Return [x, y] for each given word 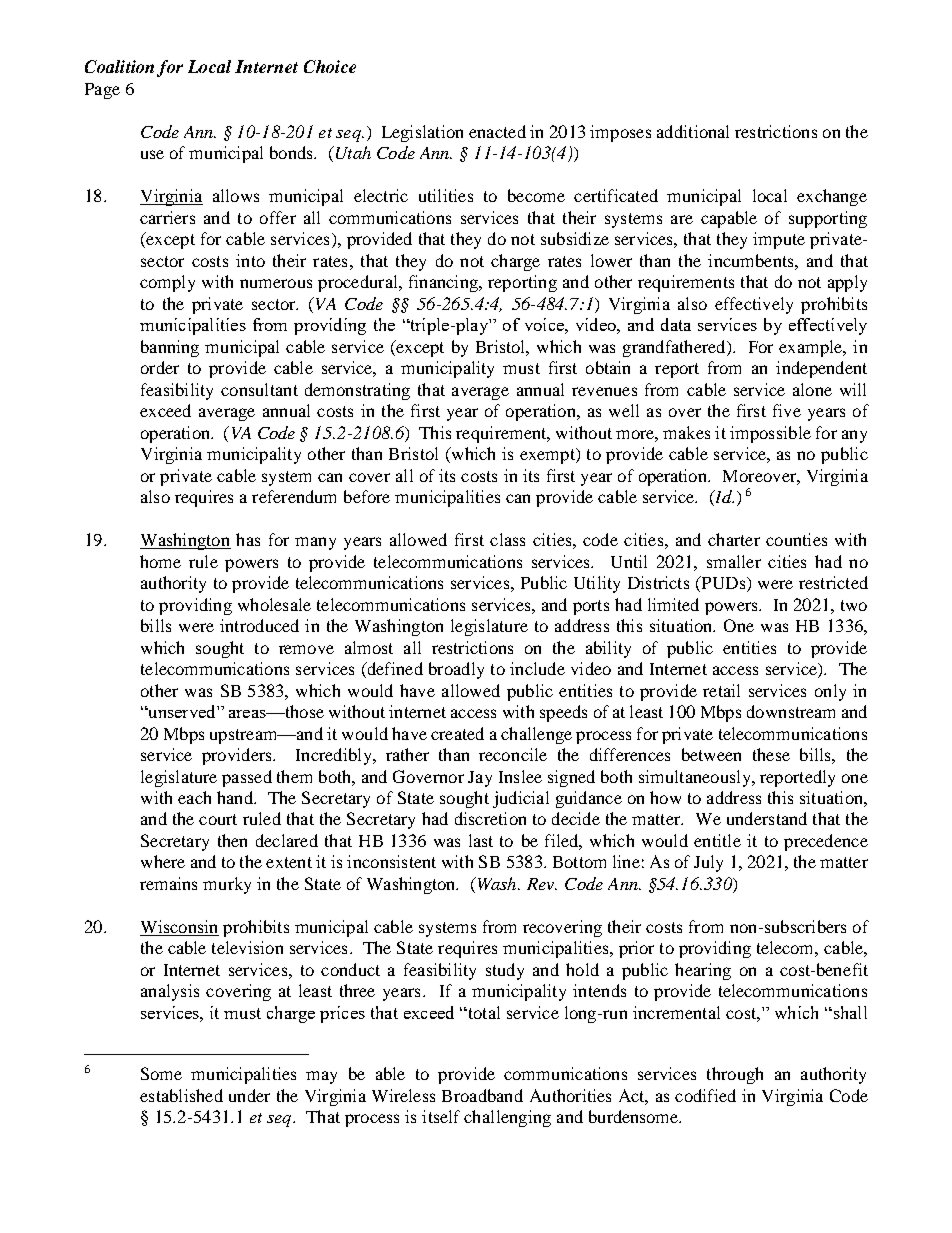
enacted [497, 131]
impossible [770, 434]
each [194, 797]
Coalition [119, 66]
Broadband [482, 1095]
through [735, 1075]
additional [693, 131]
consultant [259, 389]
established [181, 1095]
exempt [548, 456]
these [771, 754]
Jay [480, 779]
